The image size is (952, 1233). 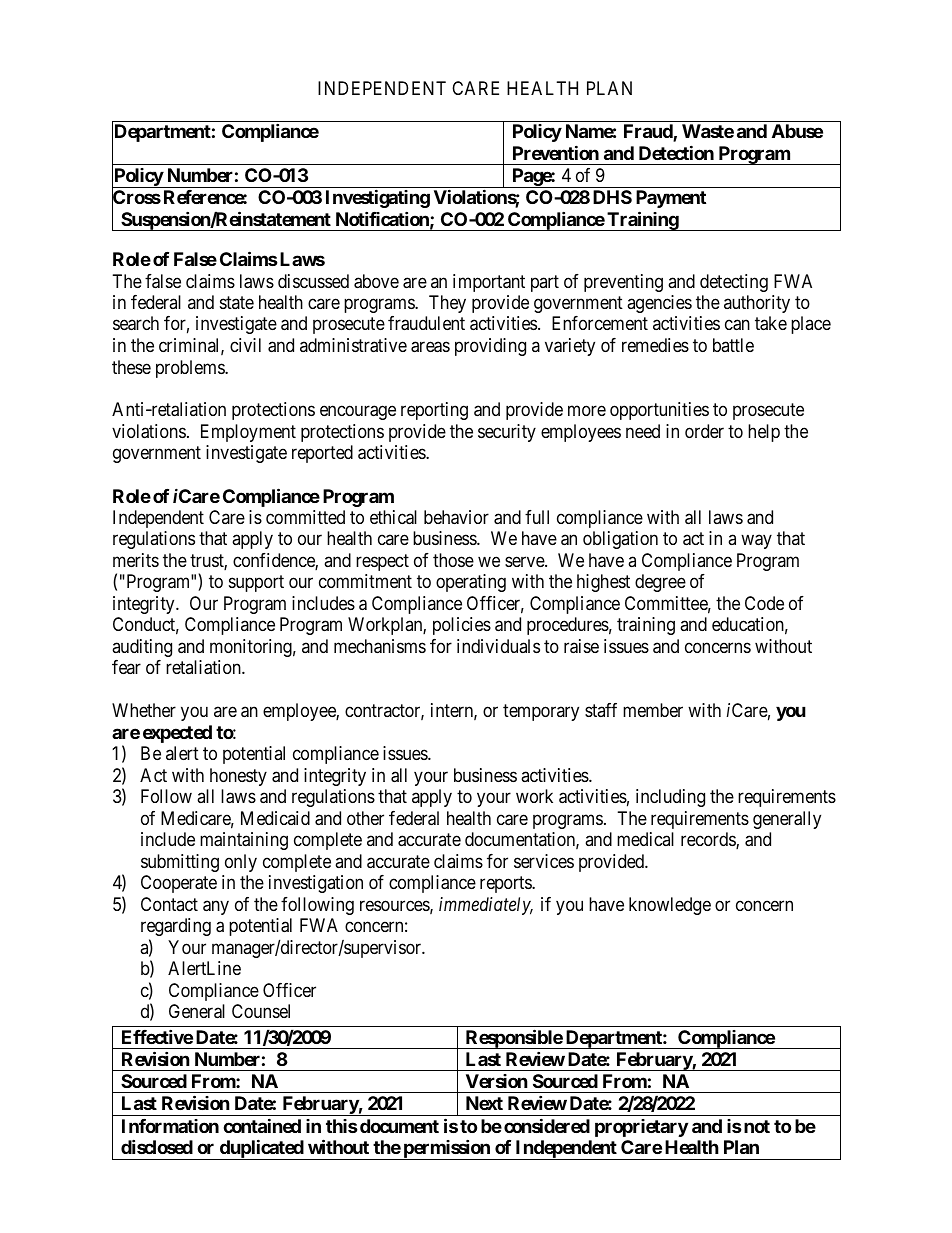 I want to click on discussed, so click(x=313, y=281).
